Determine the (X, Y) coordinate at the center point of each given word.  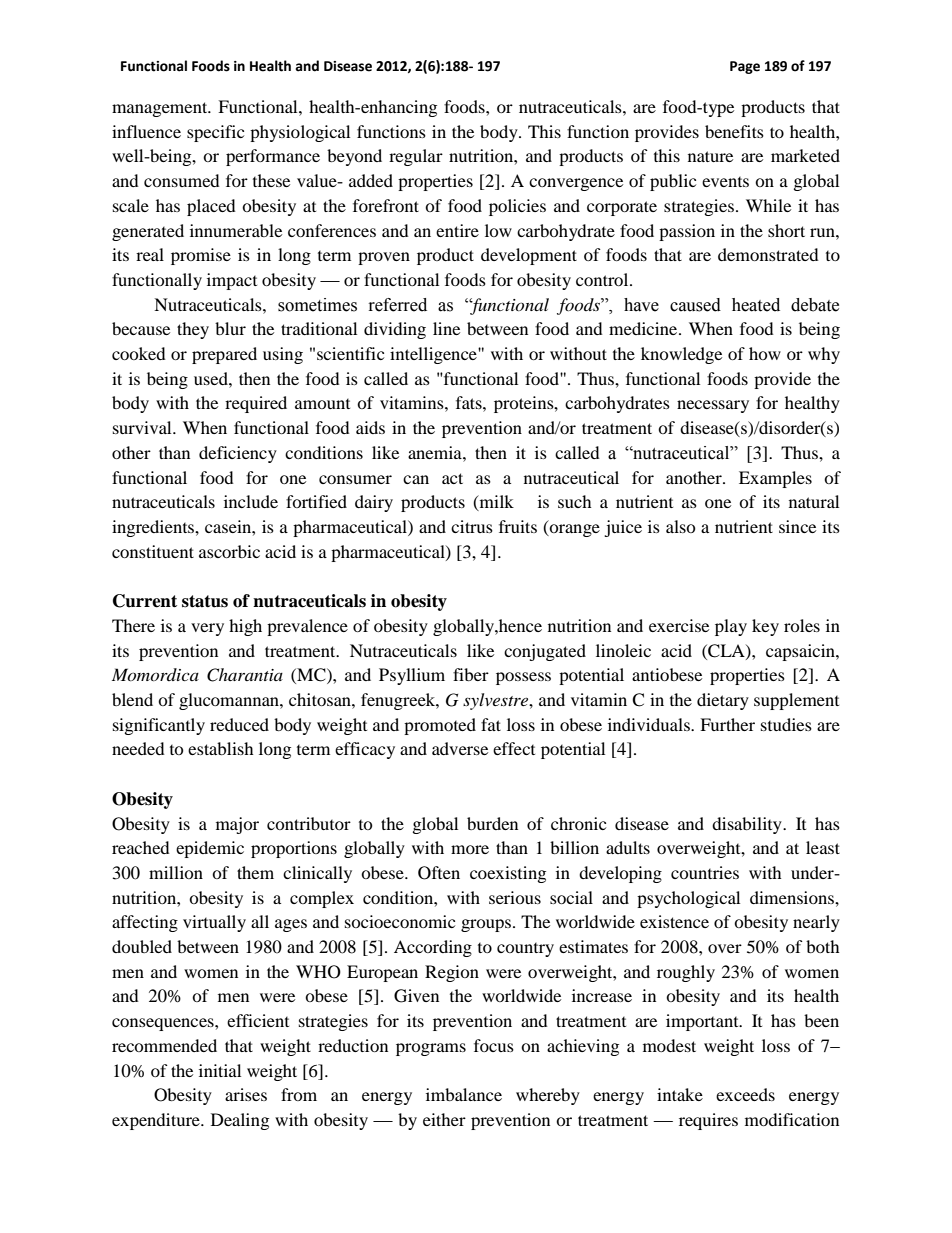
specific (215, 133)
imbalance (464, 1094)
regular (416, 157)
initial (220, 1070)
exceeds (745, 1094)
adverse (460, 748)
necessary (713, 406)
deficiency (238, 454)
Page (745, 67)
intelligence (434, 355)
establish (221, 748)
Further (727, 724)
